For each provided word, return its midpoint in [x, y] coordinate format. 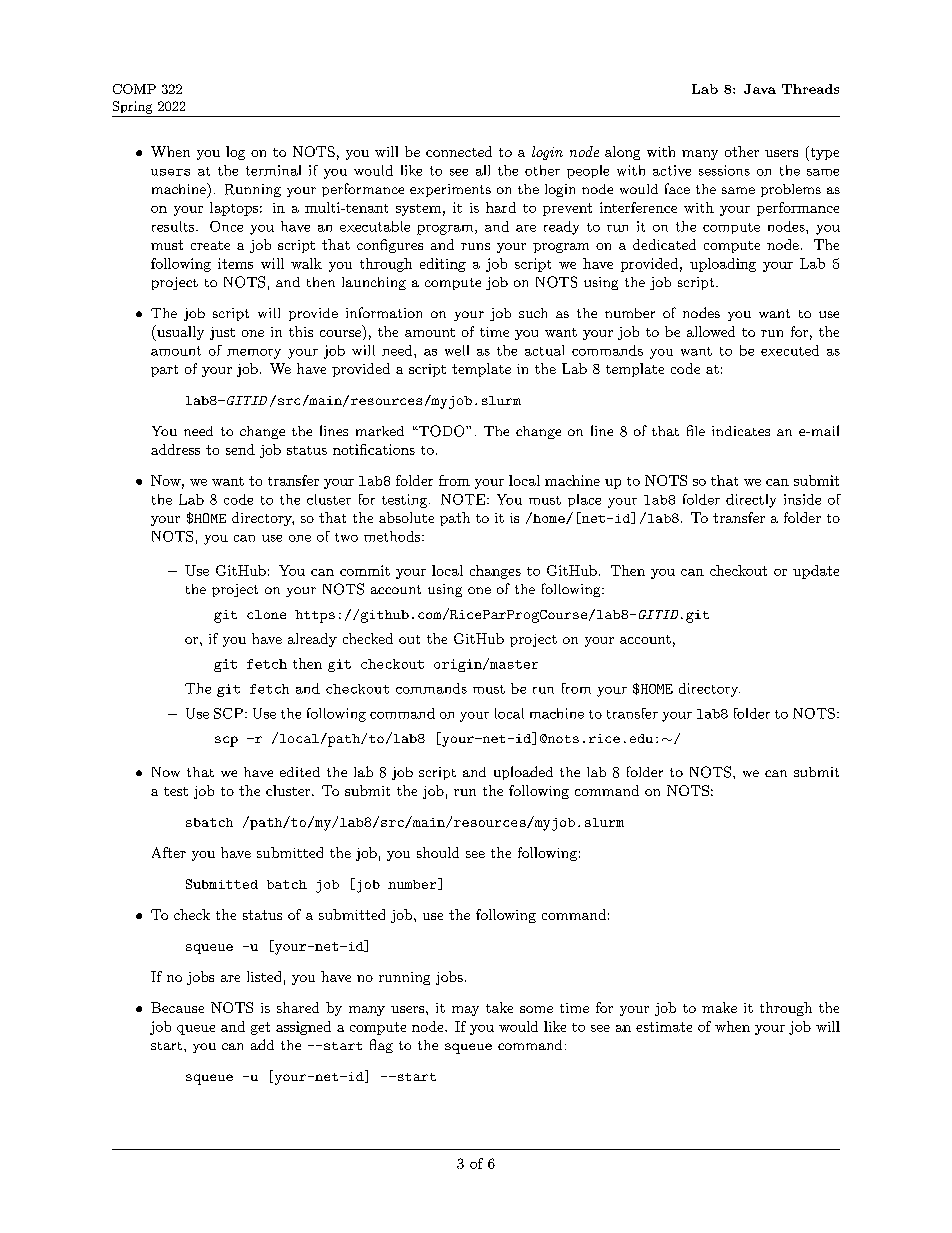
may [465, 1011]
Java [760, 89]
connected [459, 151]
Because [177, 1007]
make [719, 1007]
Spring [132, 107]
